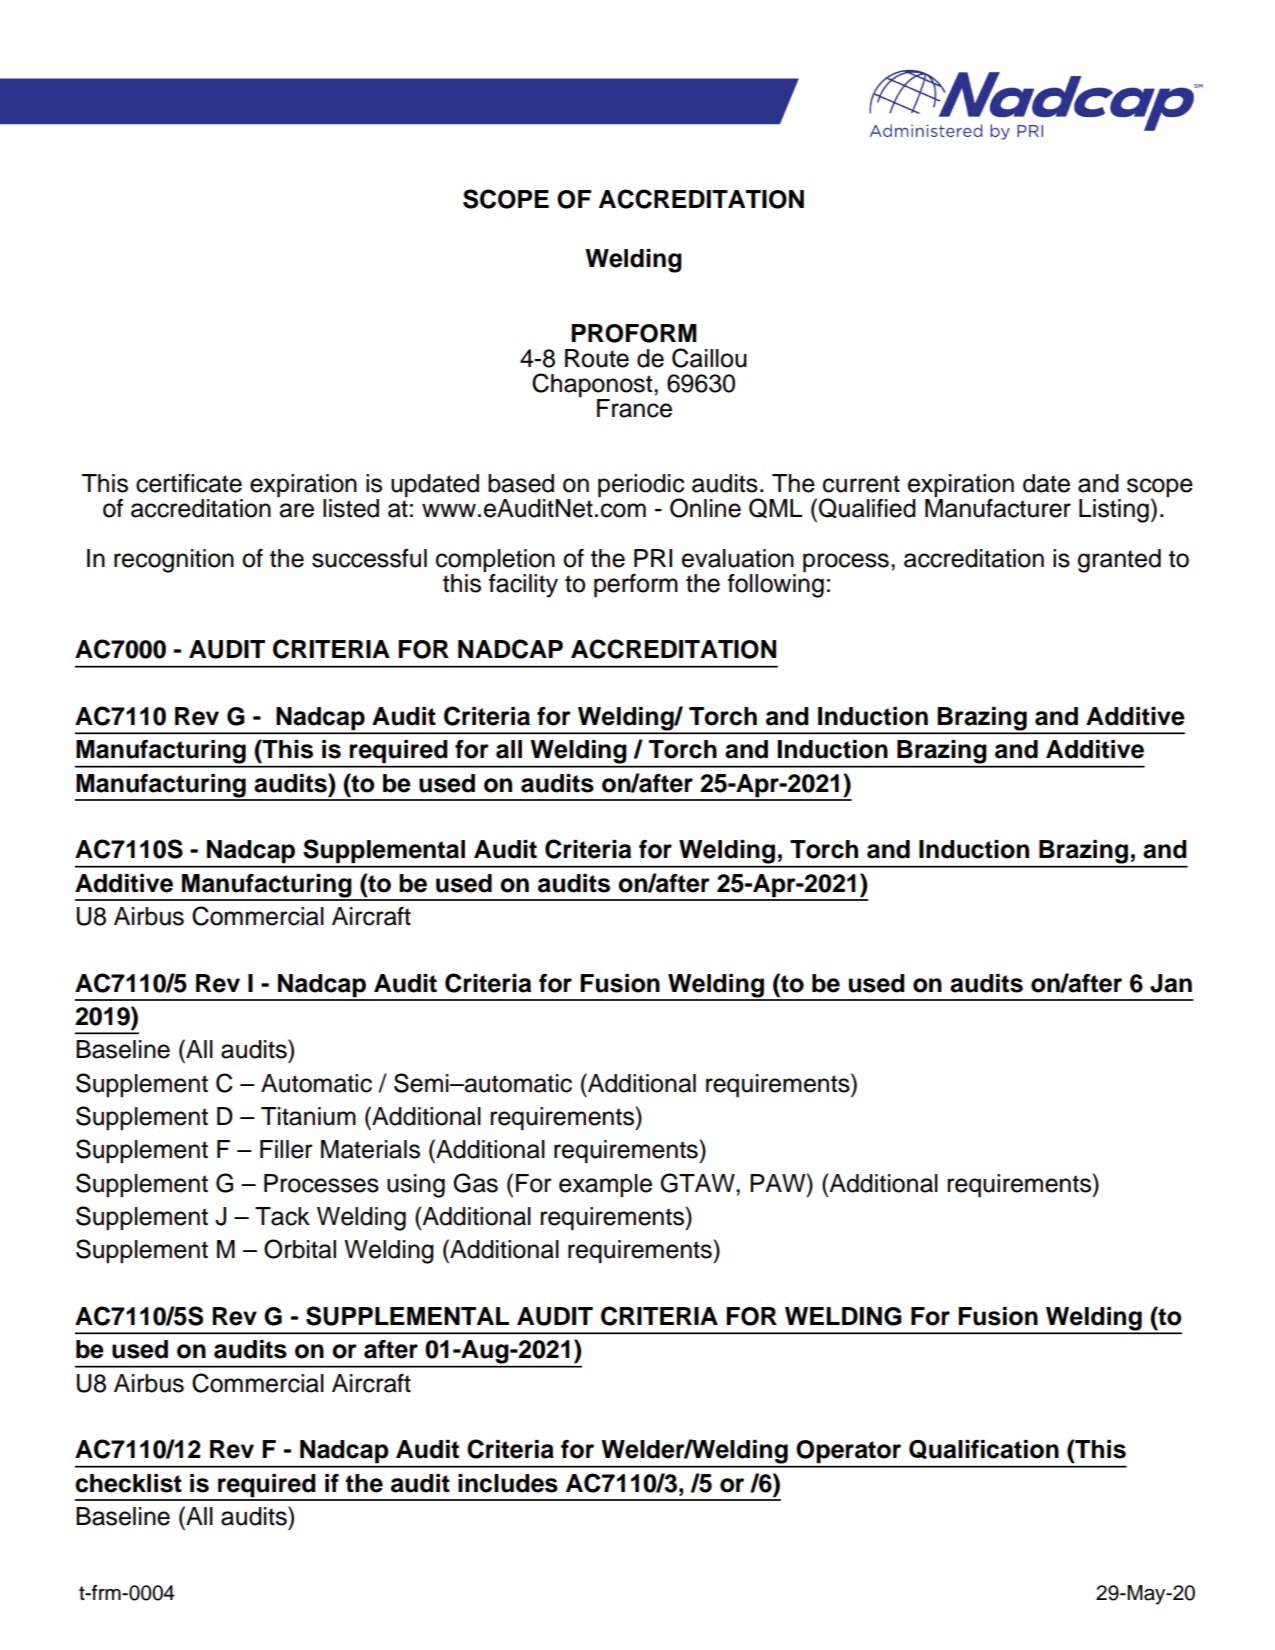  I want to click on PAW, so click(779, 1182).
